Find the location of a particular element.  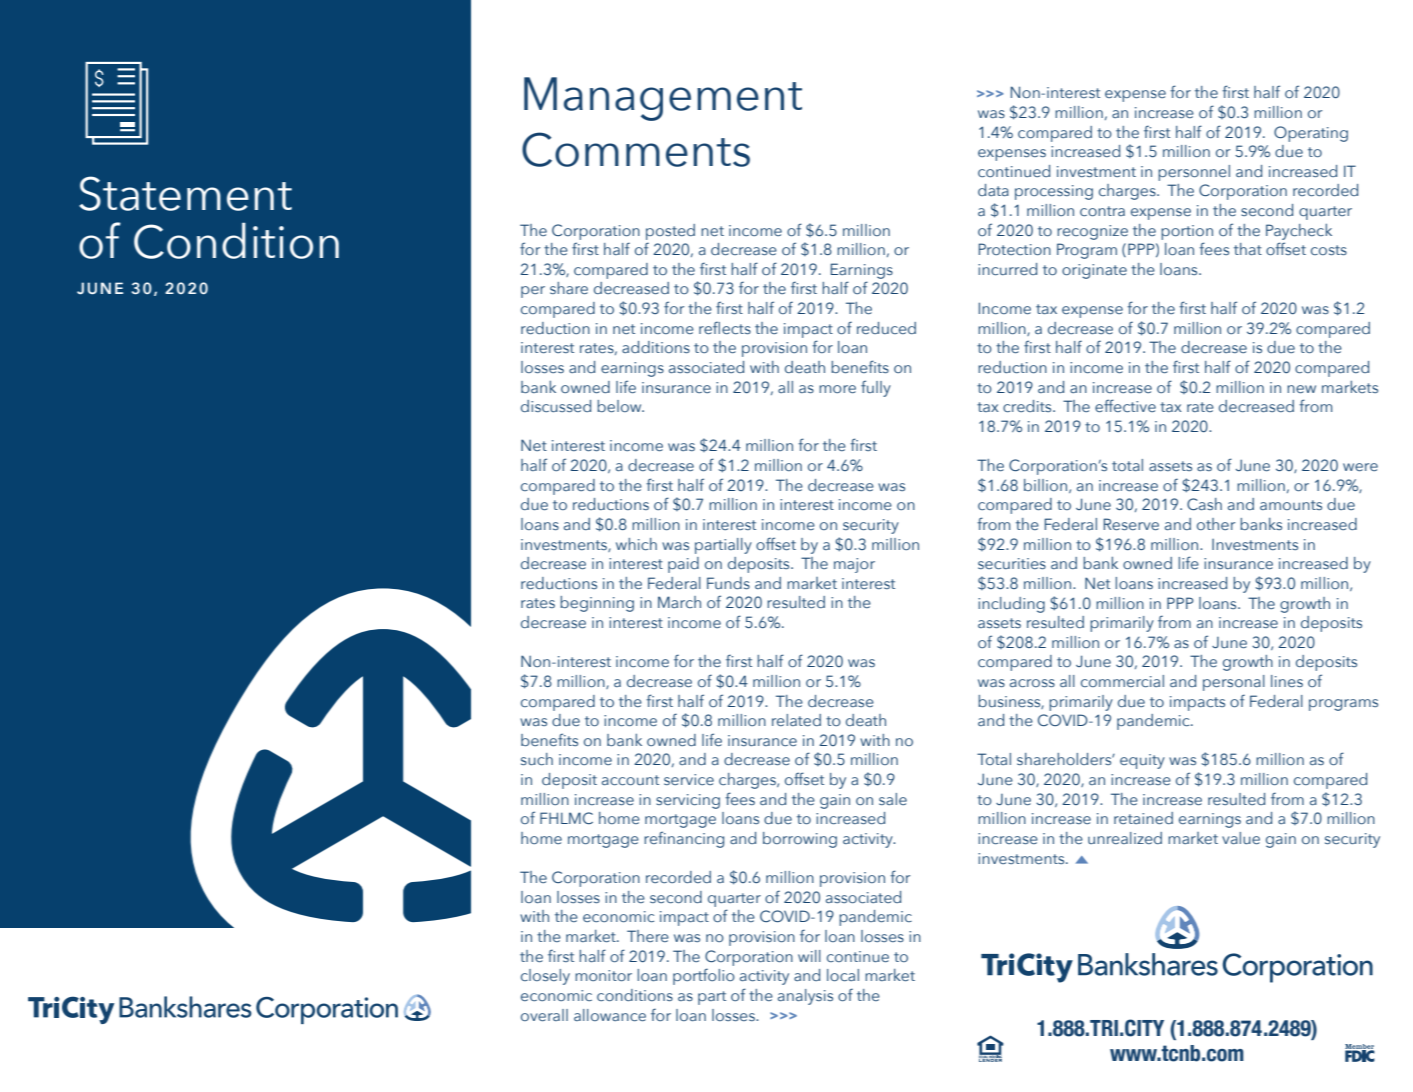

beginning is located at coordinates (597, 604).
